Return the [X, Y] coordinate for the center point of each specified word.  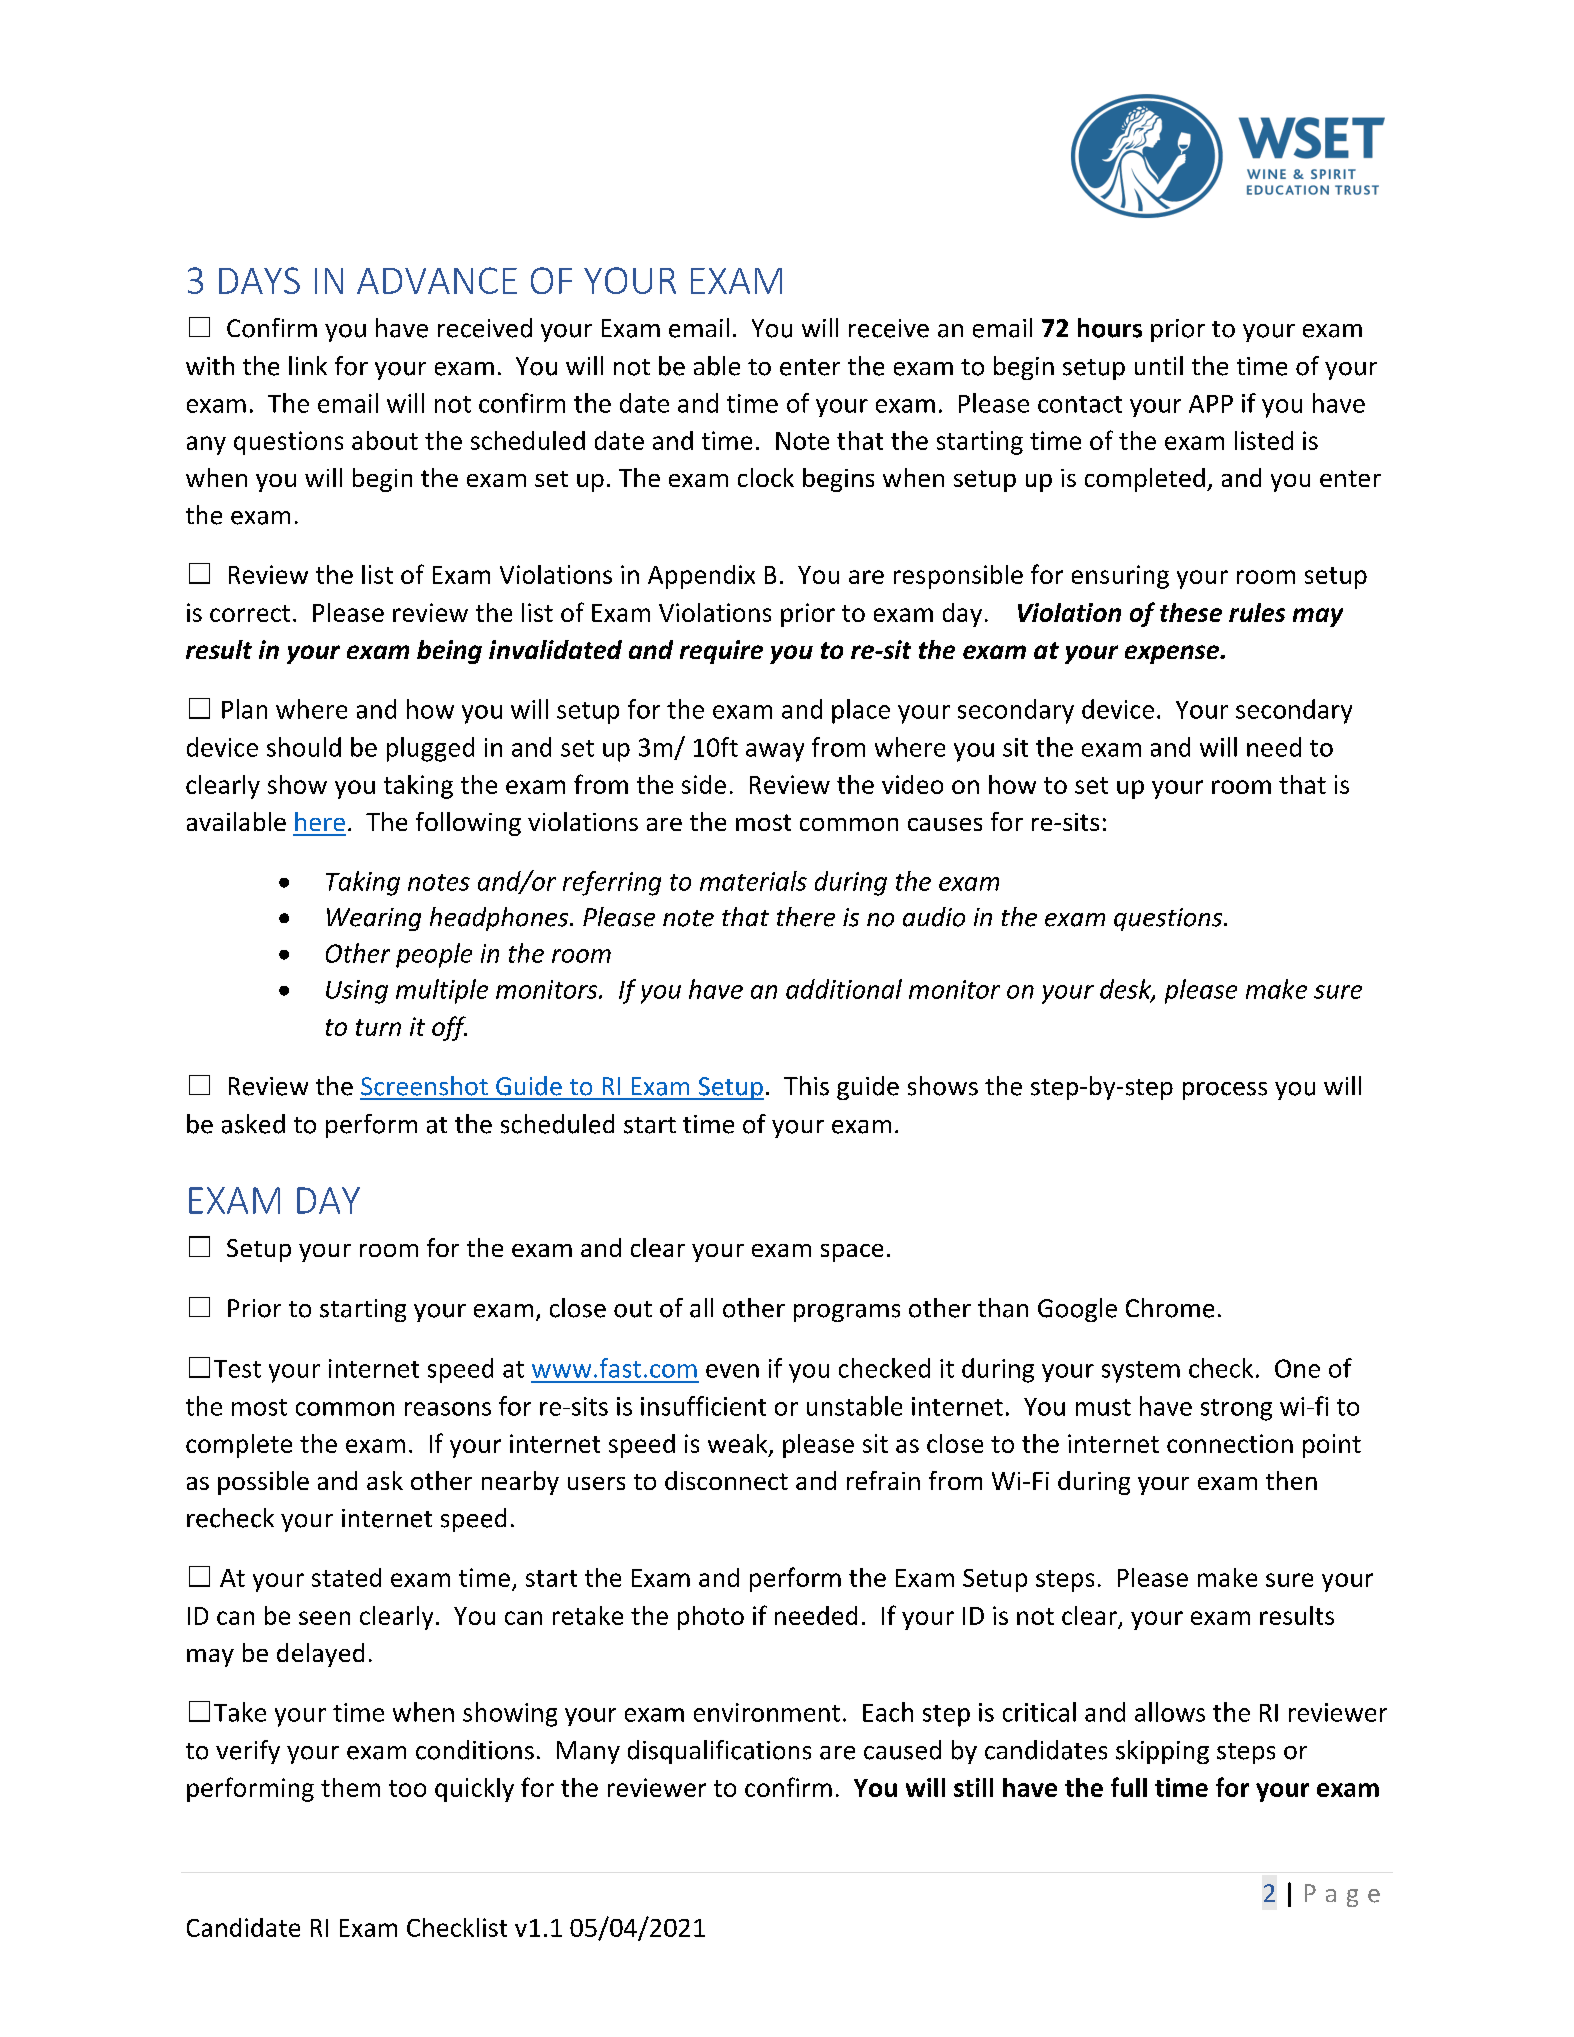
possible [263, 1483]
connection [1230, 1443]
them [350, 1787]
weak [739, 1444]
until [1159, 365]
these [1191, 612]
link [308, 365]
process [1225, 1091]
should [304, 747]
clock [766, 477]
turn [378, 1027]
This [806, 1086]
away [775, 752]
